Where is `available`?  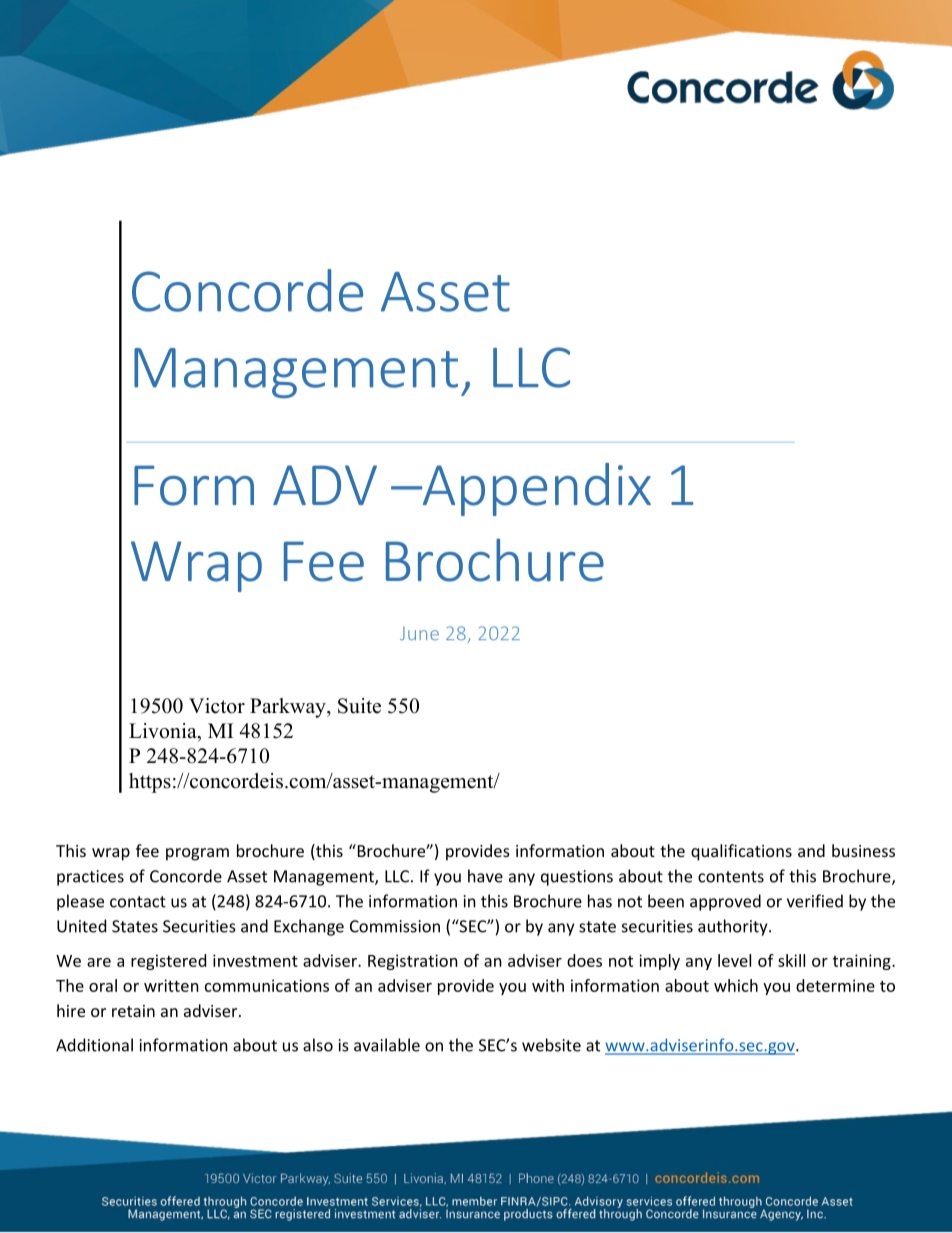 available is located at coordinates (387, 1045).
